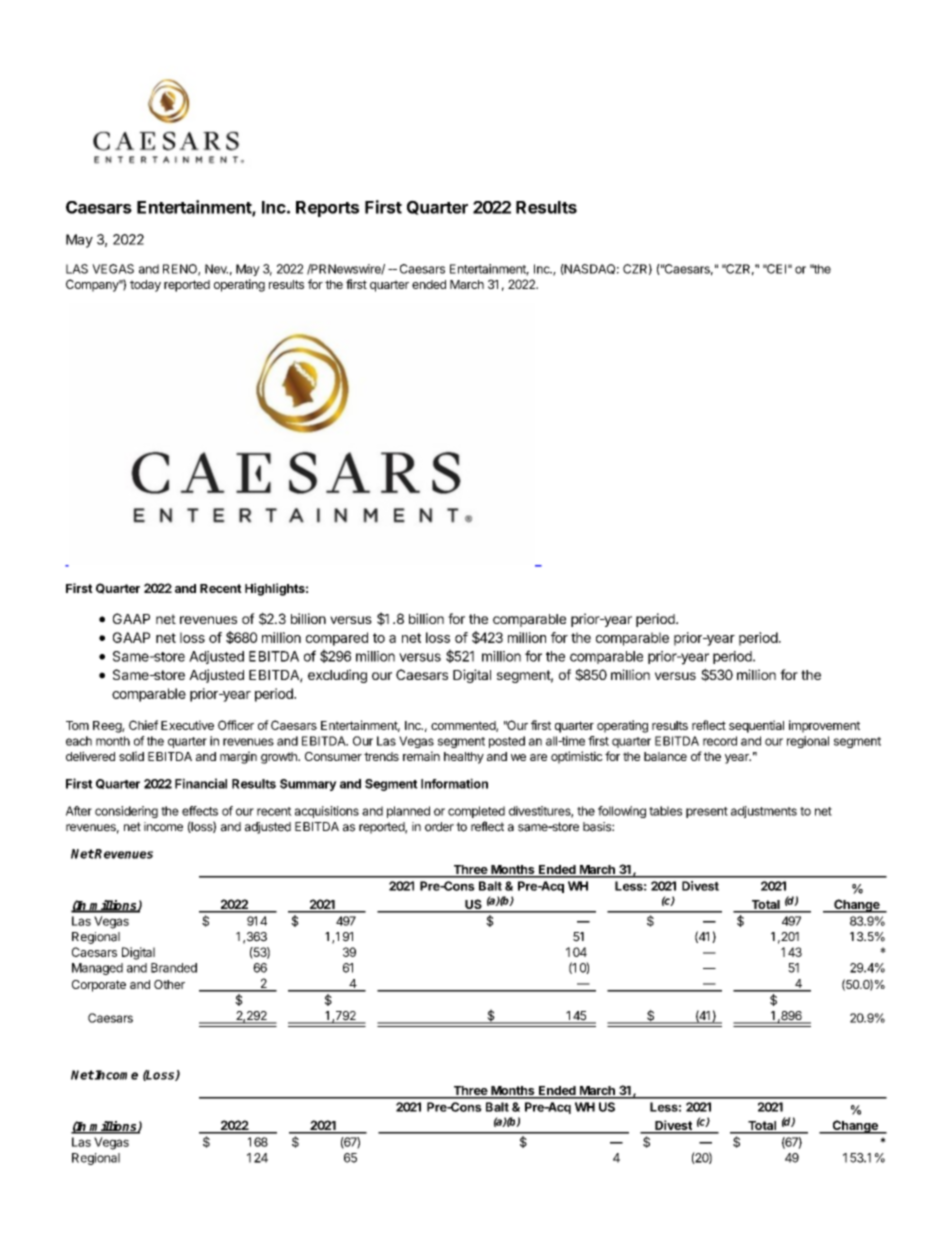  Describe the element at coordinates (707, 812) in the screenshot. I see `present` at that location.
